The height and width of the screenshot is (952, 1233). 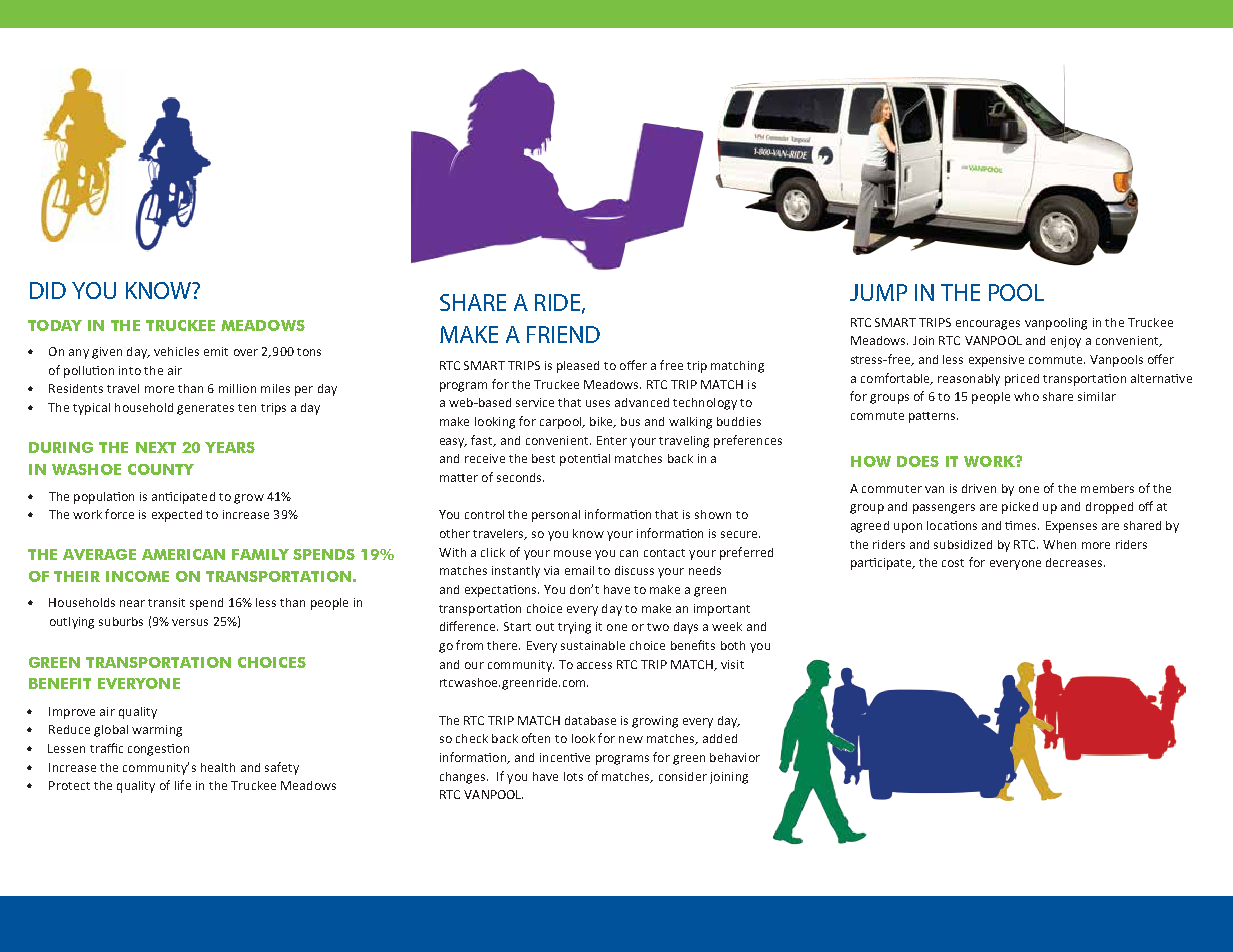 What do you see at coordinates (563, 334) in the screenshot?
I see `FRIEND` at bounding box center [563, 334].
